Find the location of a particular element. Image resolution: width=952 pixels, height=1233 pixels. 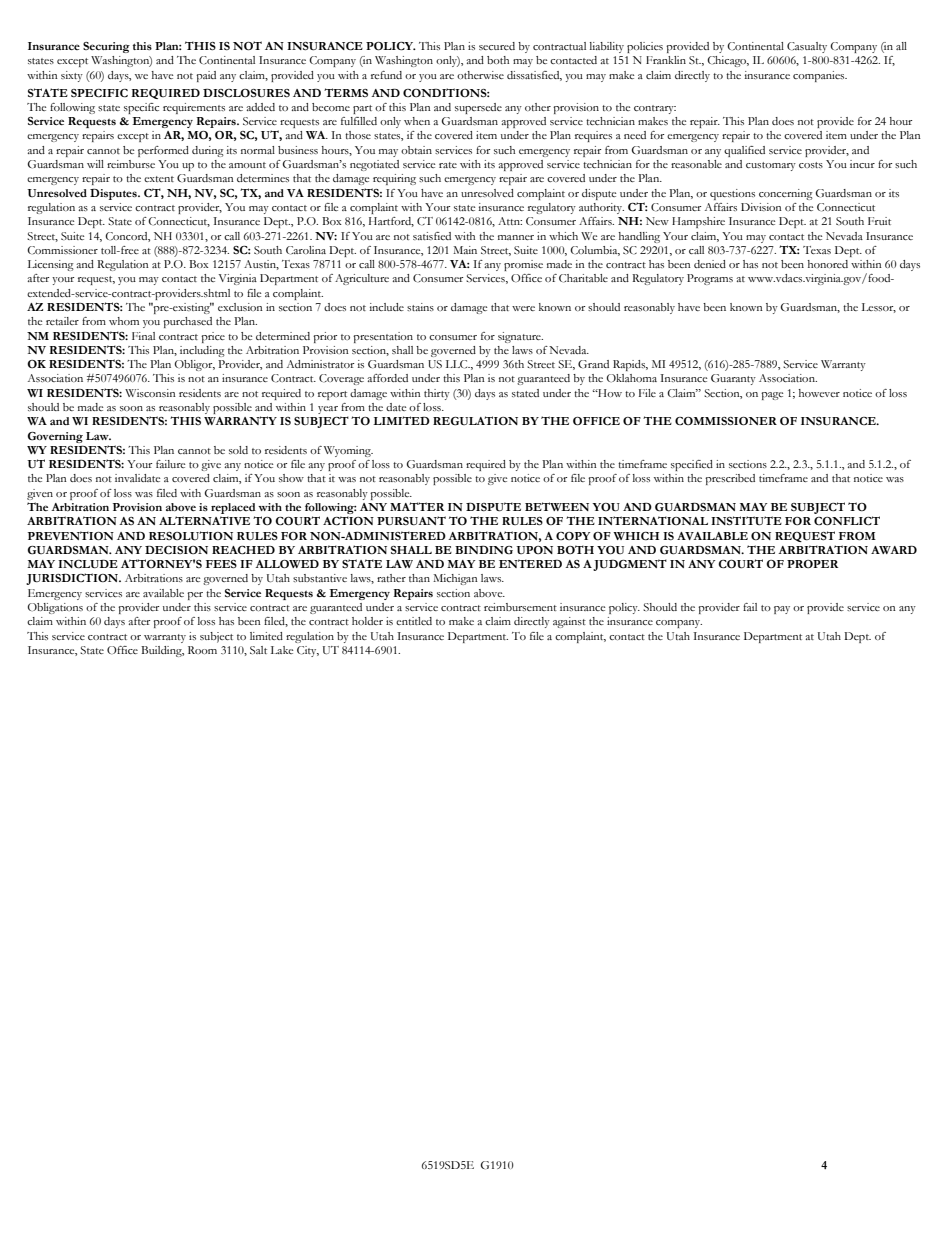

Guaranty is located at coordinates (733, 379).
